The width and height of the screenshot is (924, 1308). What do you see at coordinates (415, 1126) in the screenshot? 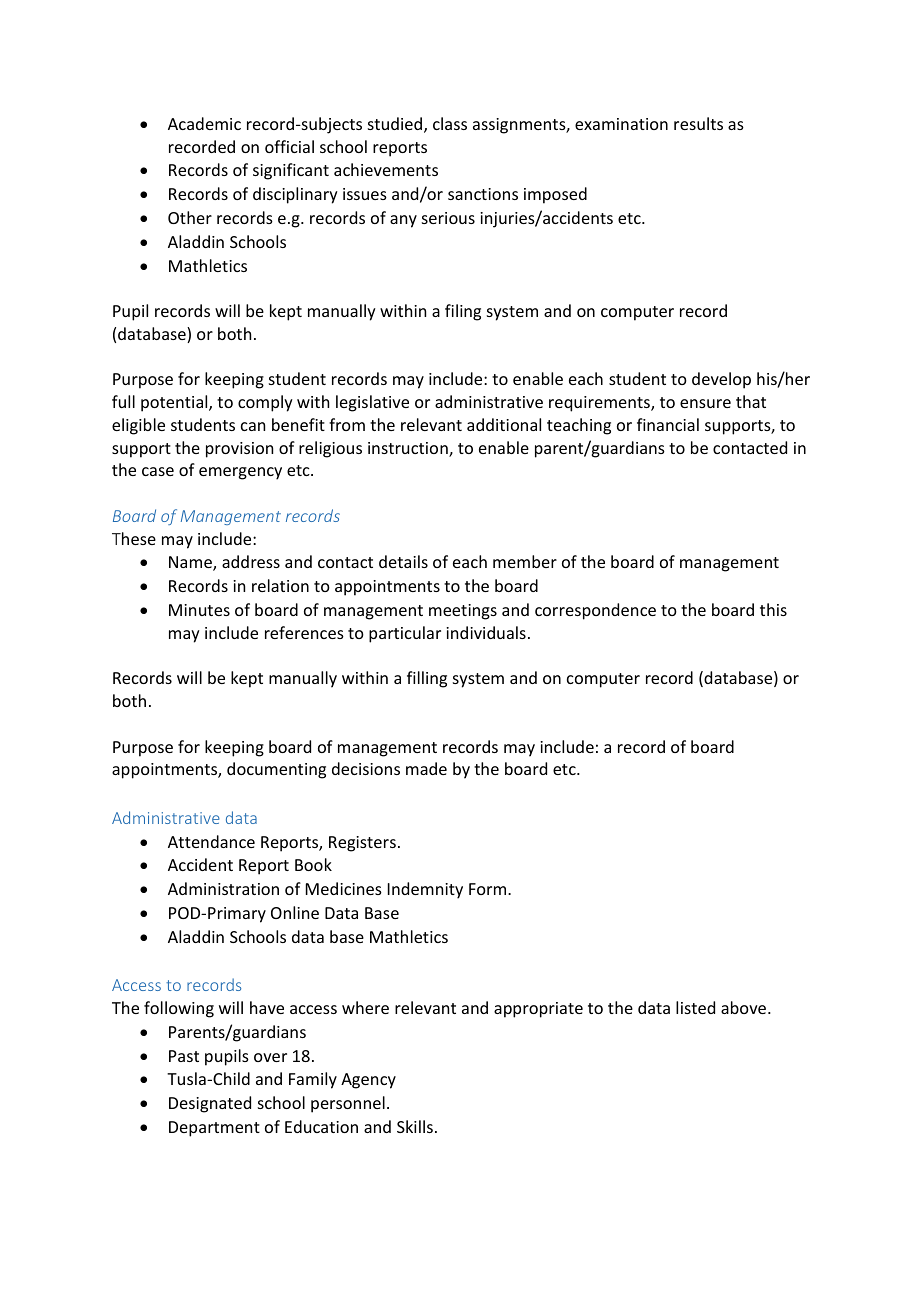
I see `Skills` at bounding box center [415, 1126].
